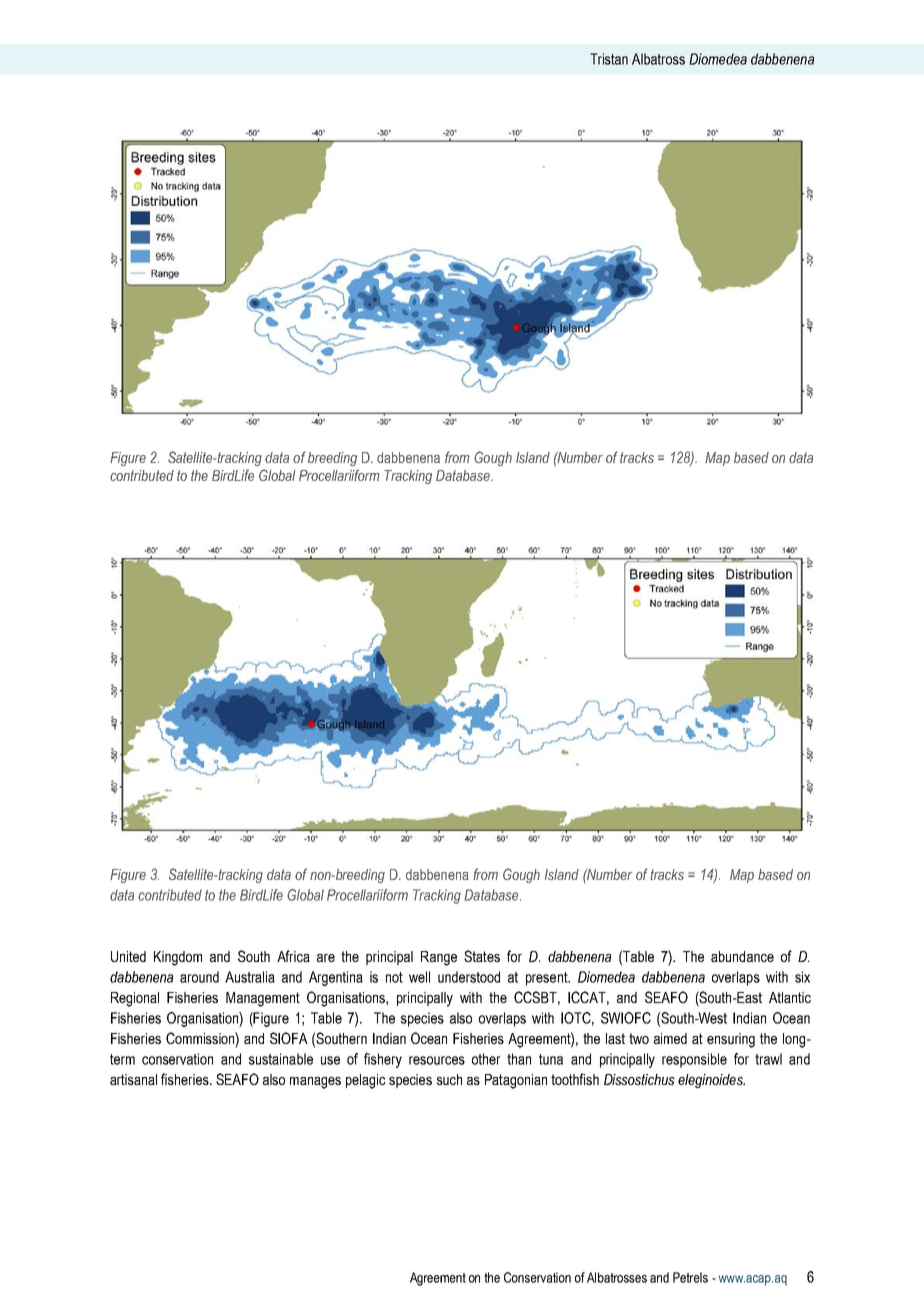  I want to click on abundance, so click(742, 956).
